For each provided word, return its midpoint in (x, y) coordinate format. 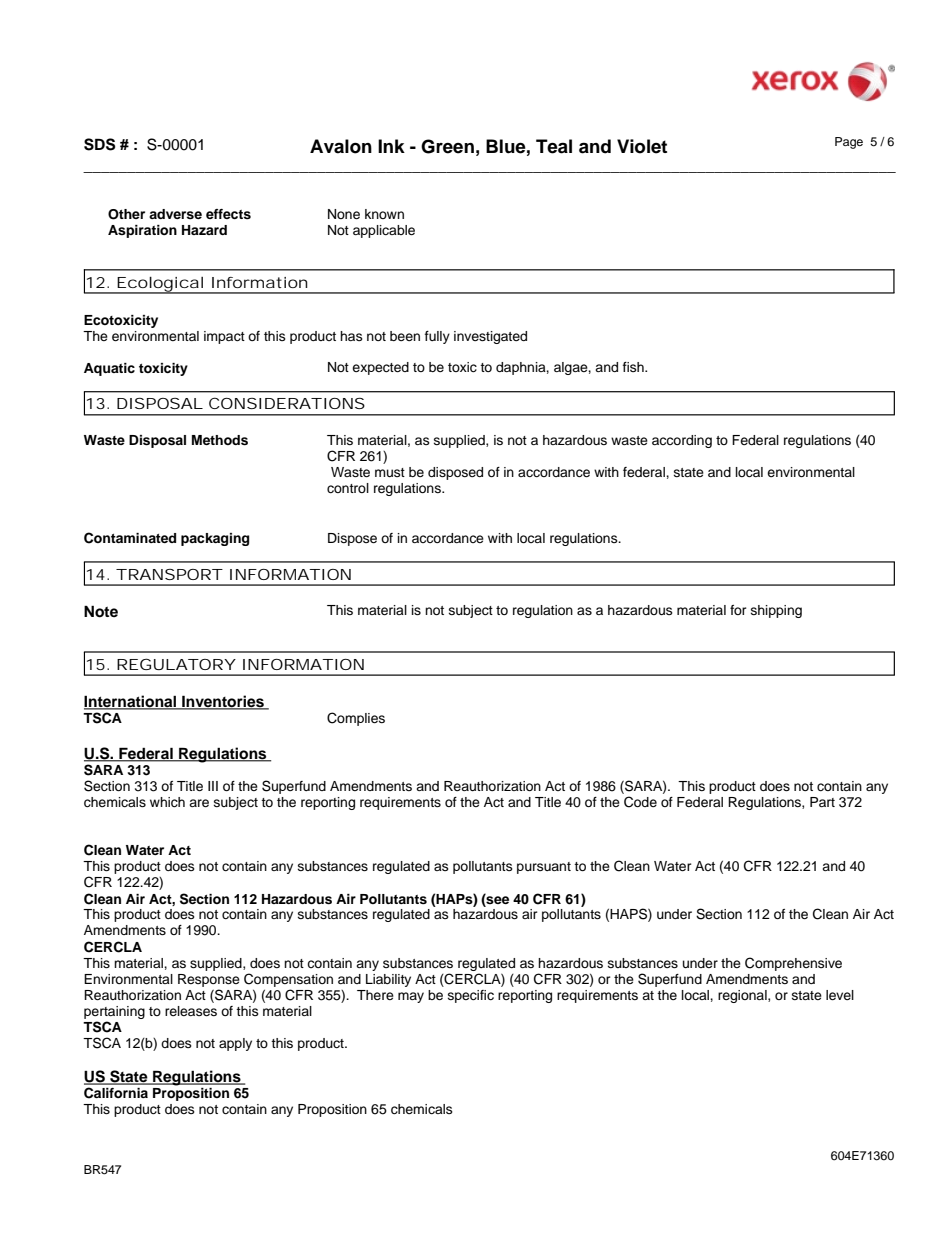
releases (191, 1011)
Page (849, 143)
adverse (175, 214)
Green (447, 146)
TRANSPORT (169, 574)
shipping (776, 611)
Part (822, 802)
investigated (490, 337)
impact (224, 337)
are (199, 803)
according (682, 441)
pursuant (544, 868)
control (348, 488)
